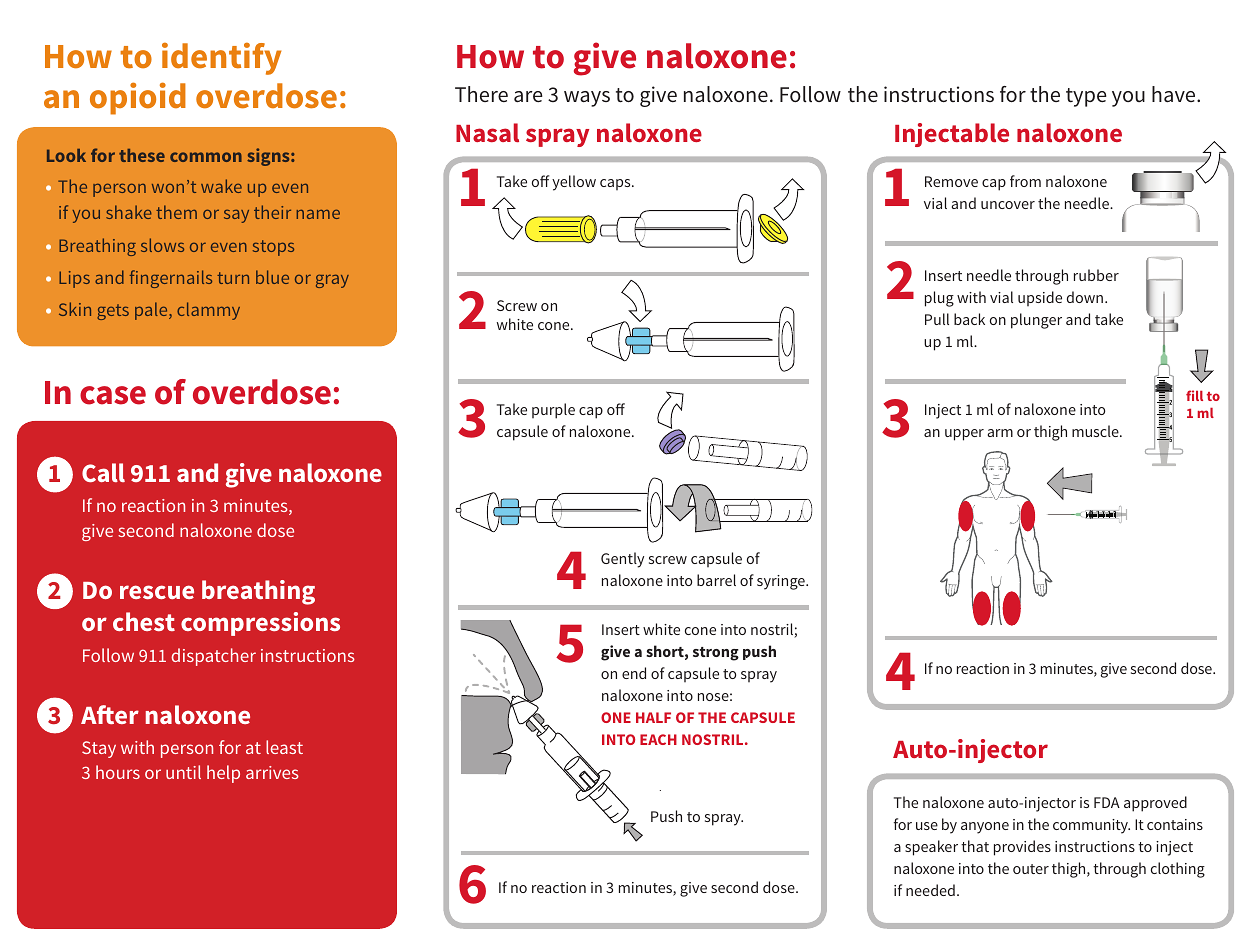 Image resolution: width=1257 pixels, height=952 pixels. Describe the element at coordinates (221, 58) in the screenshot. I see `identify` at that location.
